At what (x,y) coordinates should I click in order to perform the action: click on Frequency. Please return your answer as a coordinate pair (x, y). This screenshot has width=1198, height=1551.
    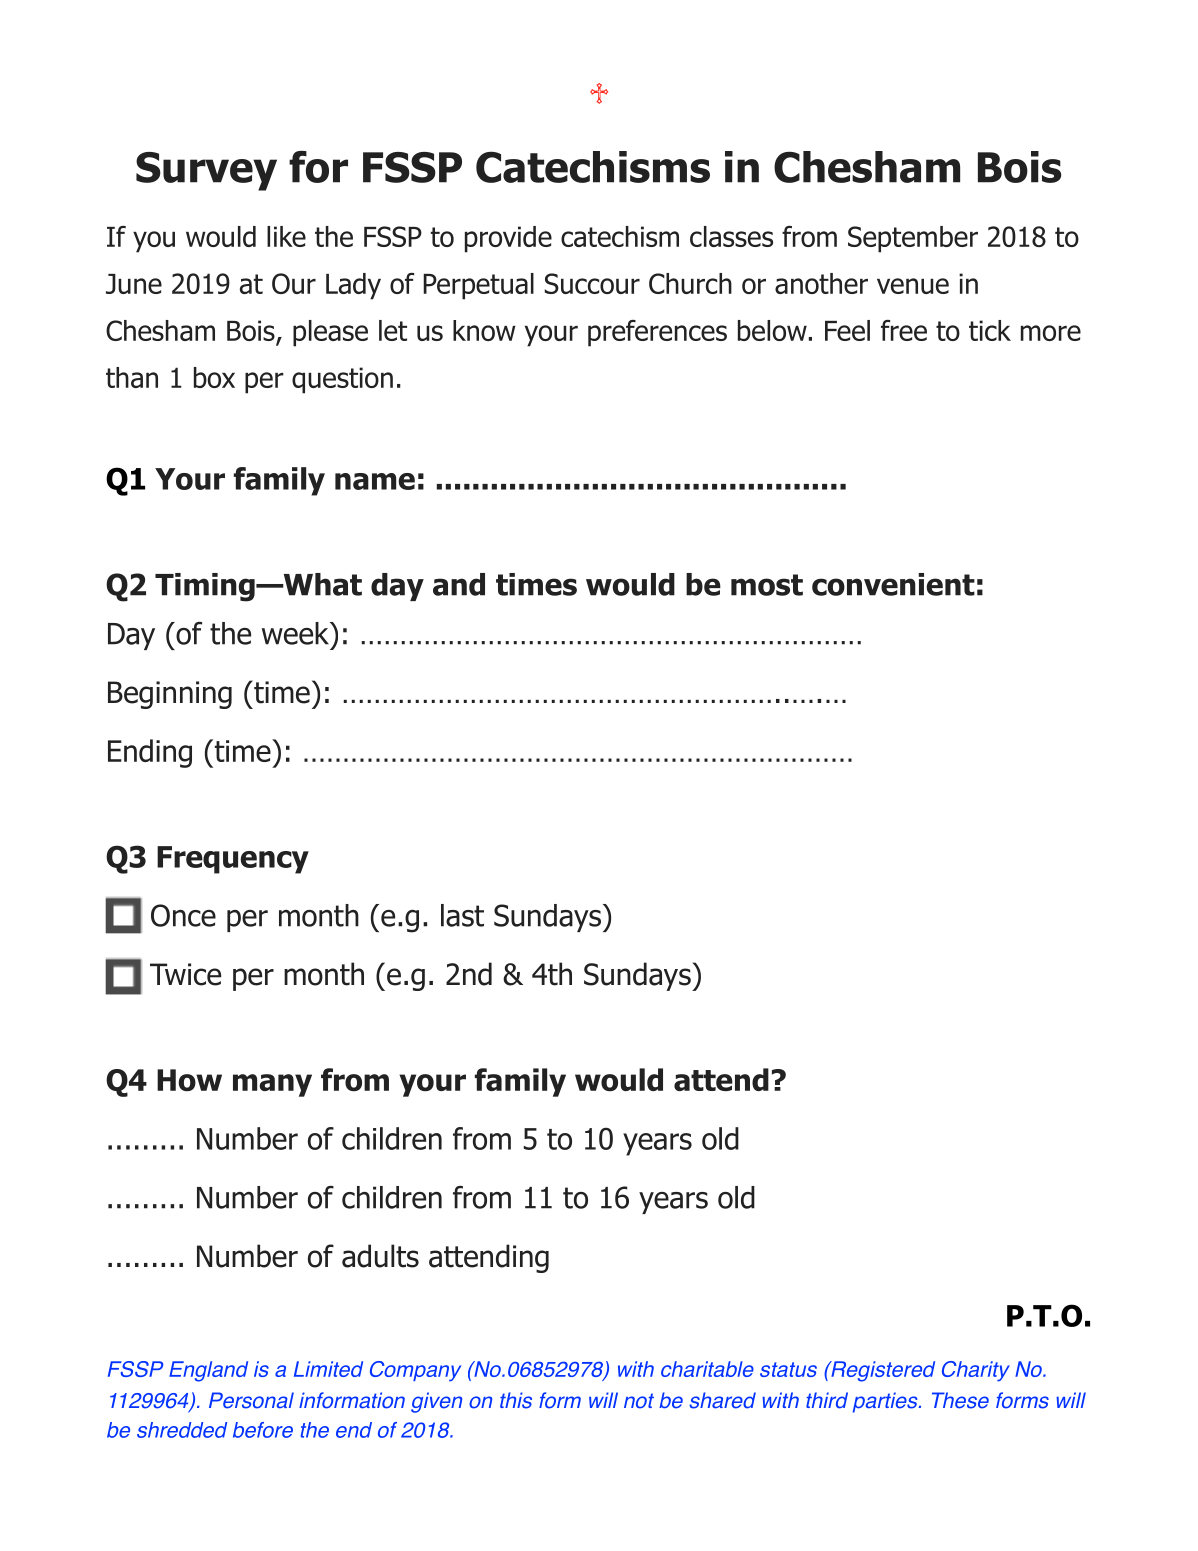
    Looking at the image, I should click on (233, 860).
